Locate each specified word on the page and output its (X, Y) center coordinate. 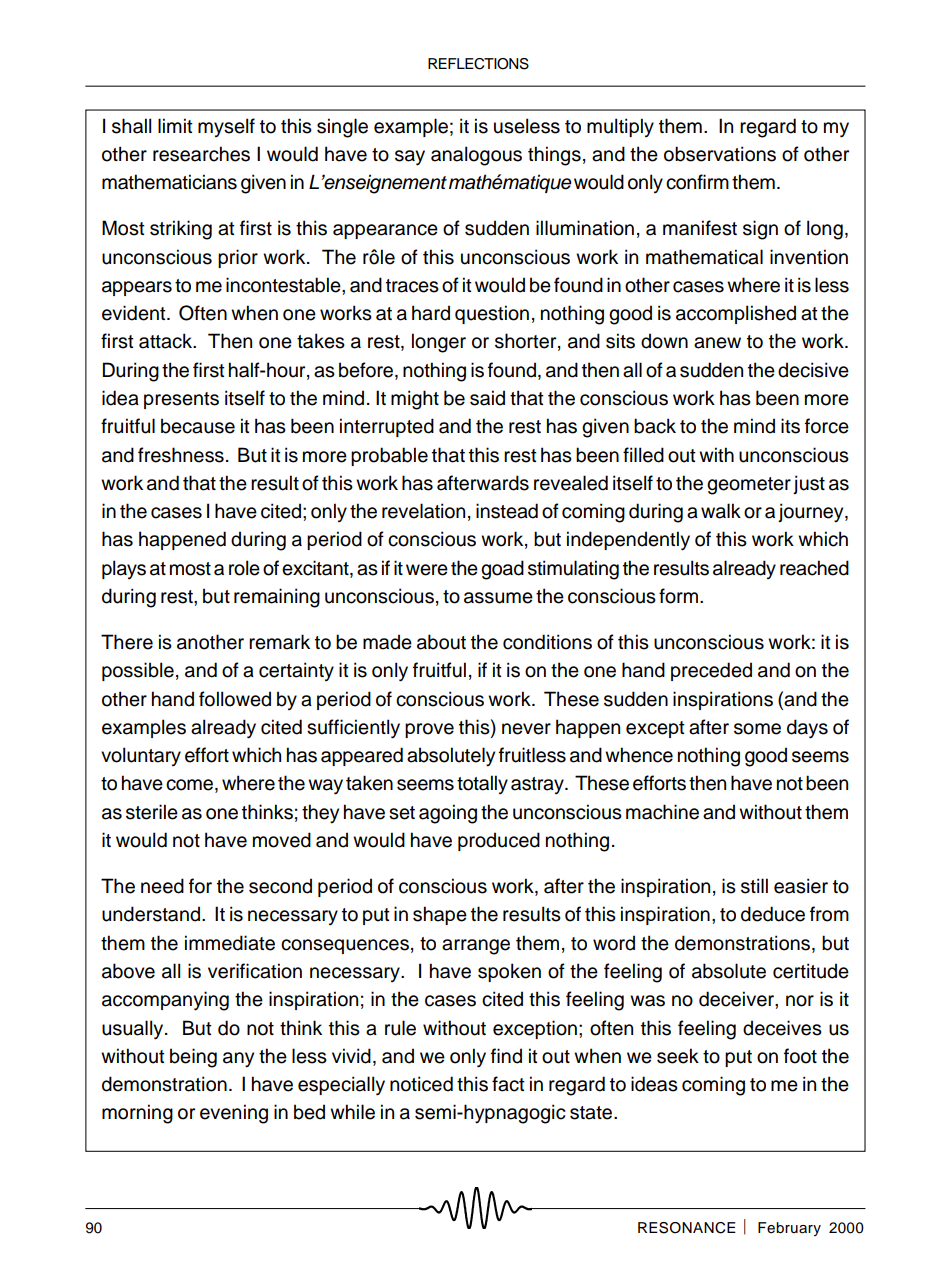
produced (499, 841)
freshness (181, 455)
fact (508, 1084)
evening (234, 1114)
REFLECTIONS (478, 64)
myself (226, 127)
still (754, 886)
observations (720, 154)
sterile (152, 812)
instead (507, 511)
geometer (749, 486)
